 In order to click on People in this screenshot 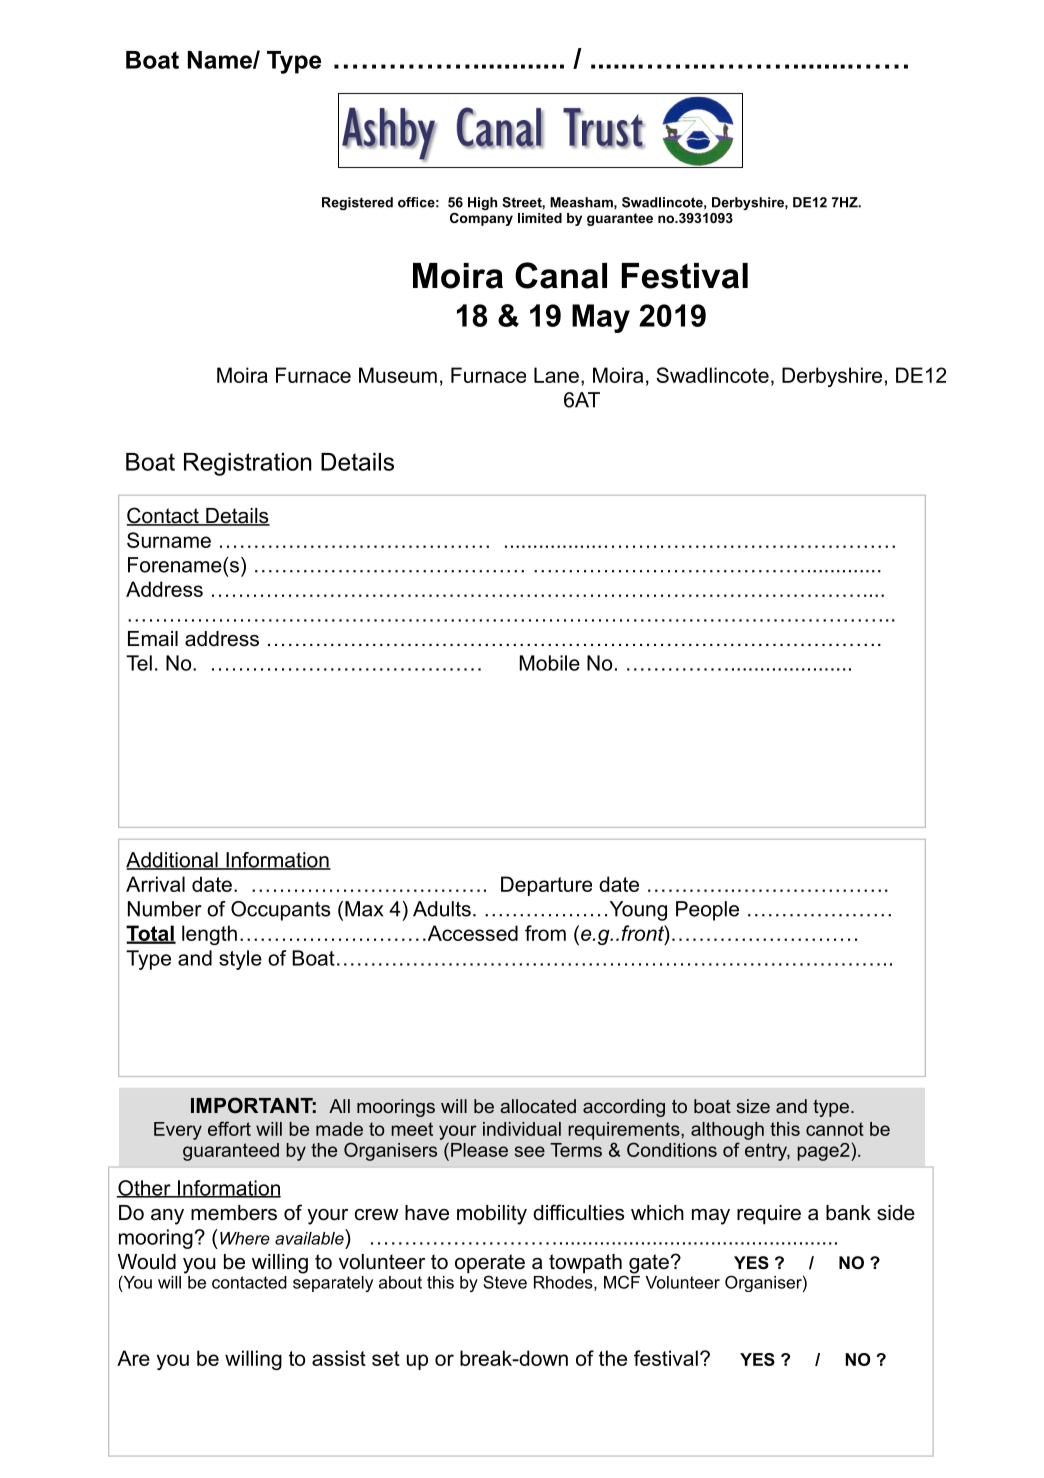, I will do `click(707, 911)`.
